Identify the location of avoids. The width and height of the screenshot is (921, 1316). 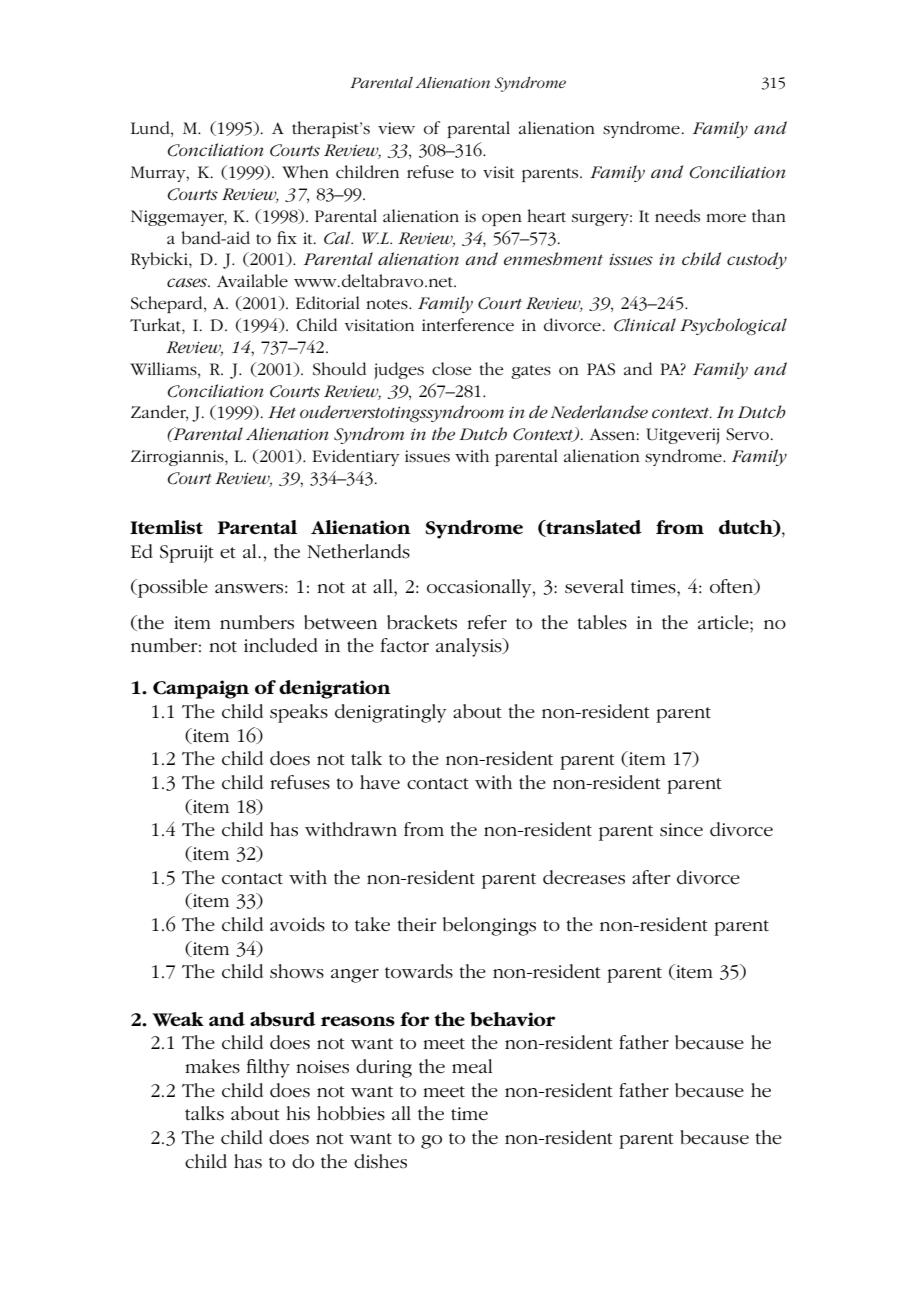
(297, 924).
